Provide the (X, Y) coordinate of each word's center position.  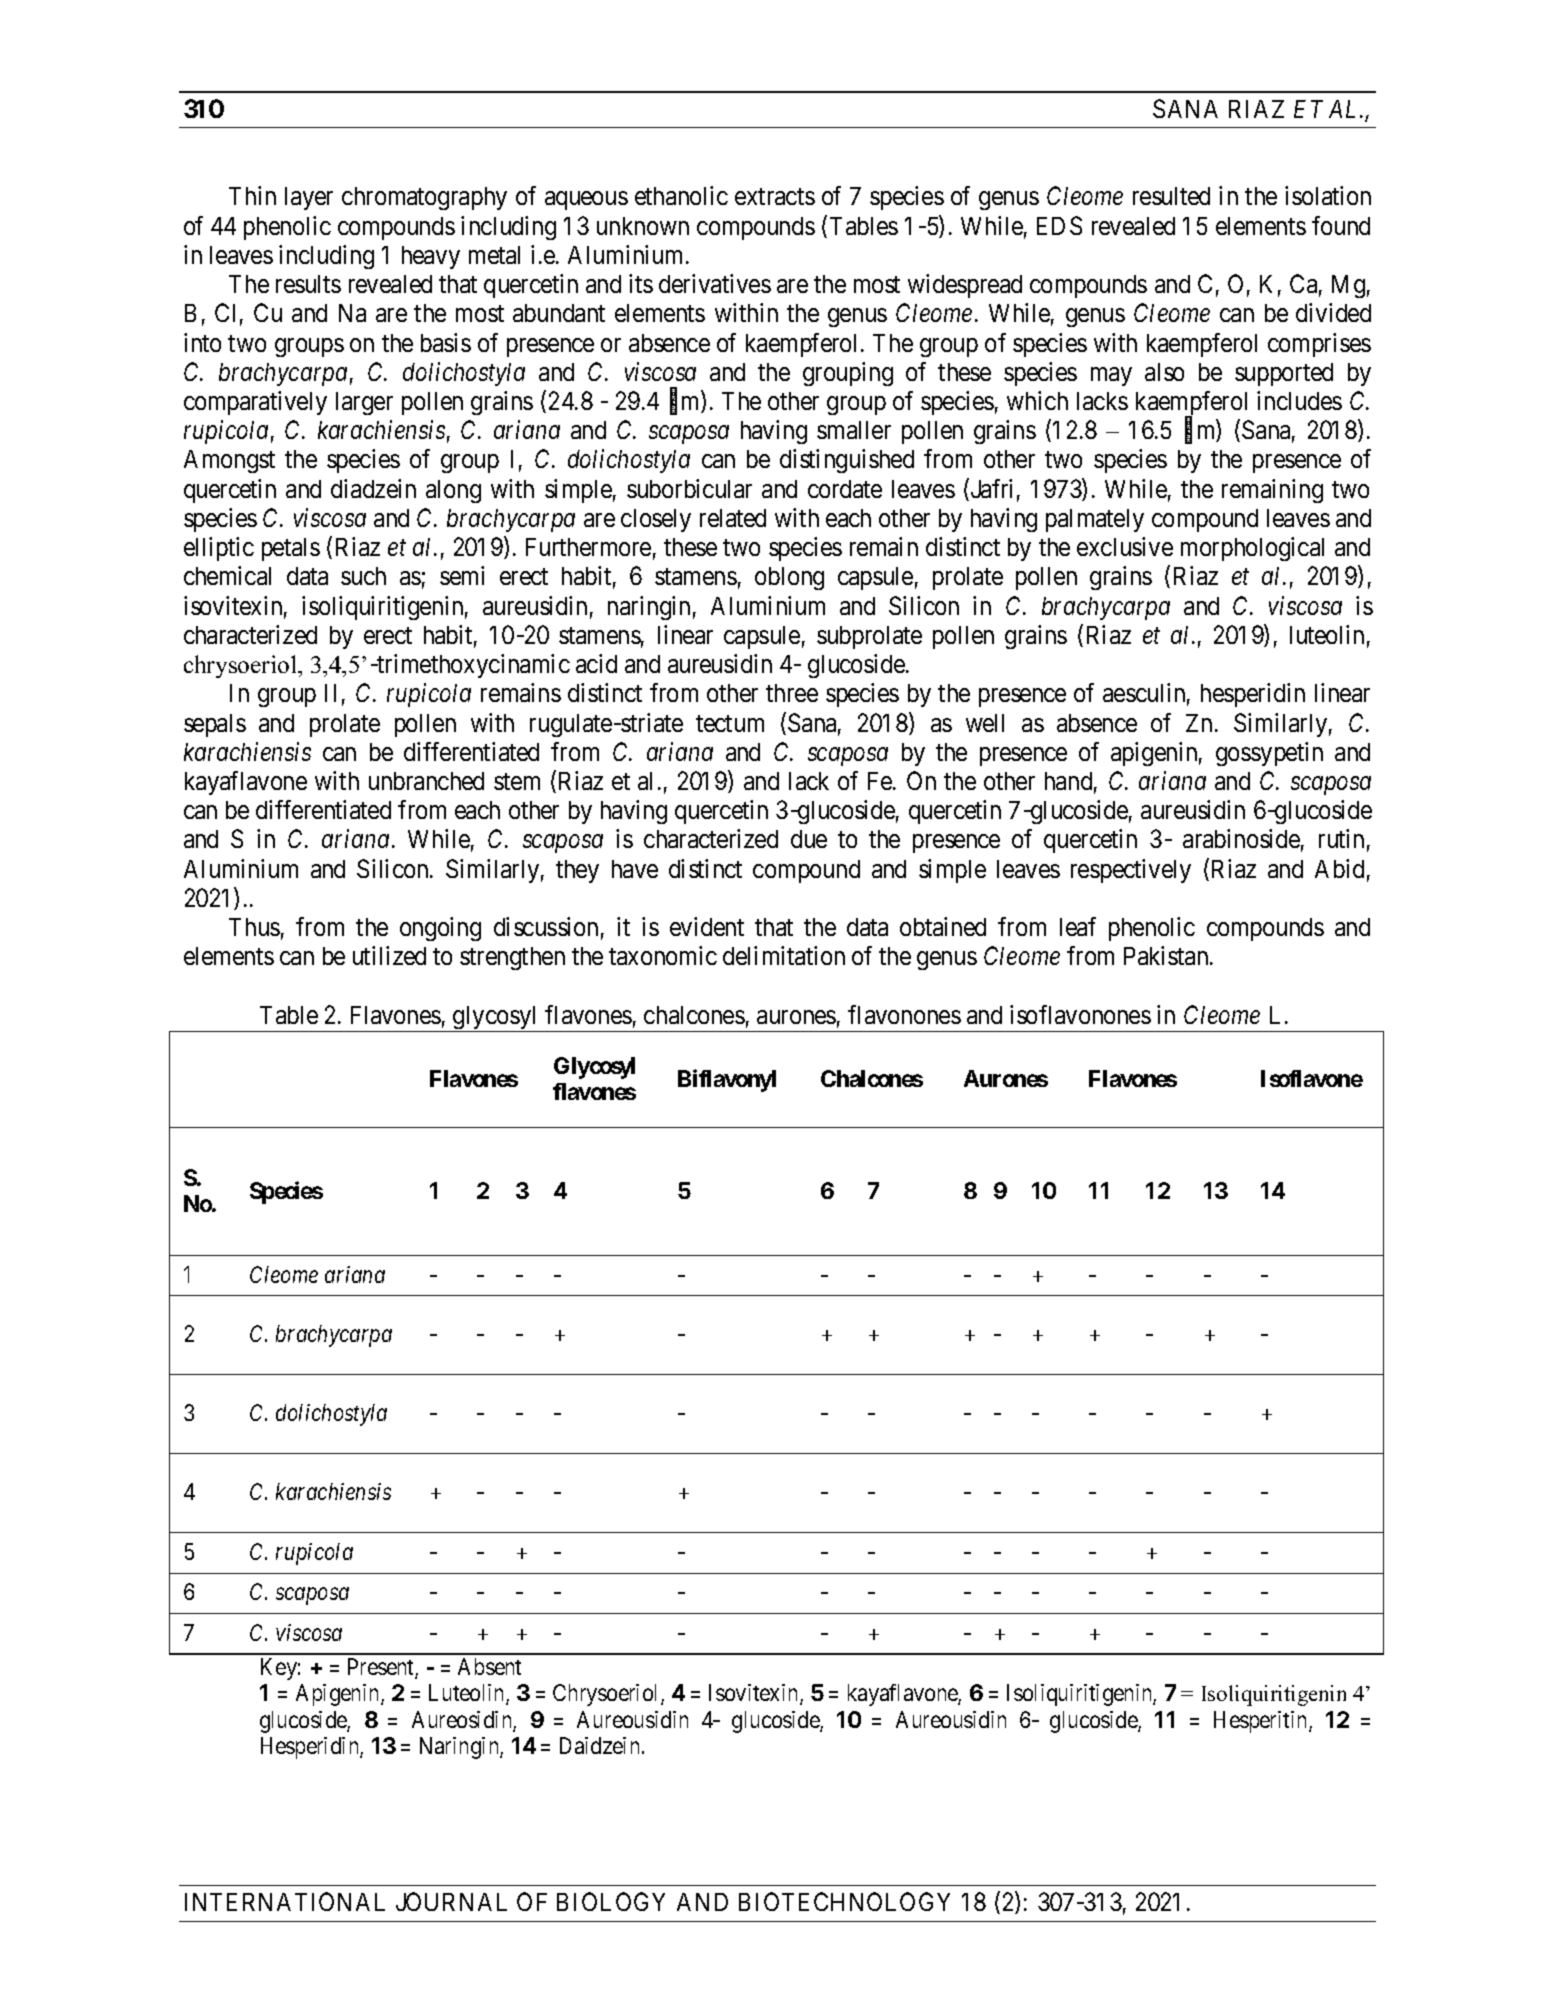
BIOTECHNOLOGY (844, 1901)
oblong (789, 578)
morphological (1252, 549)
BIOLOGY (611, 1901)
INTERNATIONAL (285, 1901)
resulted (1171, 196)
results (308, 284)
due (809, 839)
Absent (489, 1666)
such (363, 576)
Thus (254, 927)
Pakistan (1167, 955)
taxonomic (663, 955)
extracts (775, 197)
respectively (1131, 871)
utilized (389, 955)
